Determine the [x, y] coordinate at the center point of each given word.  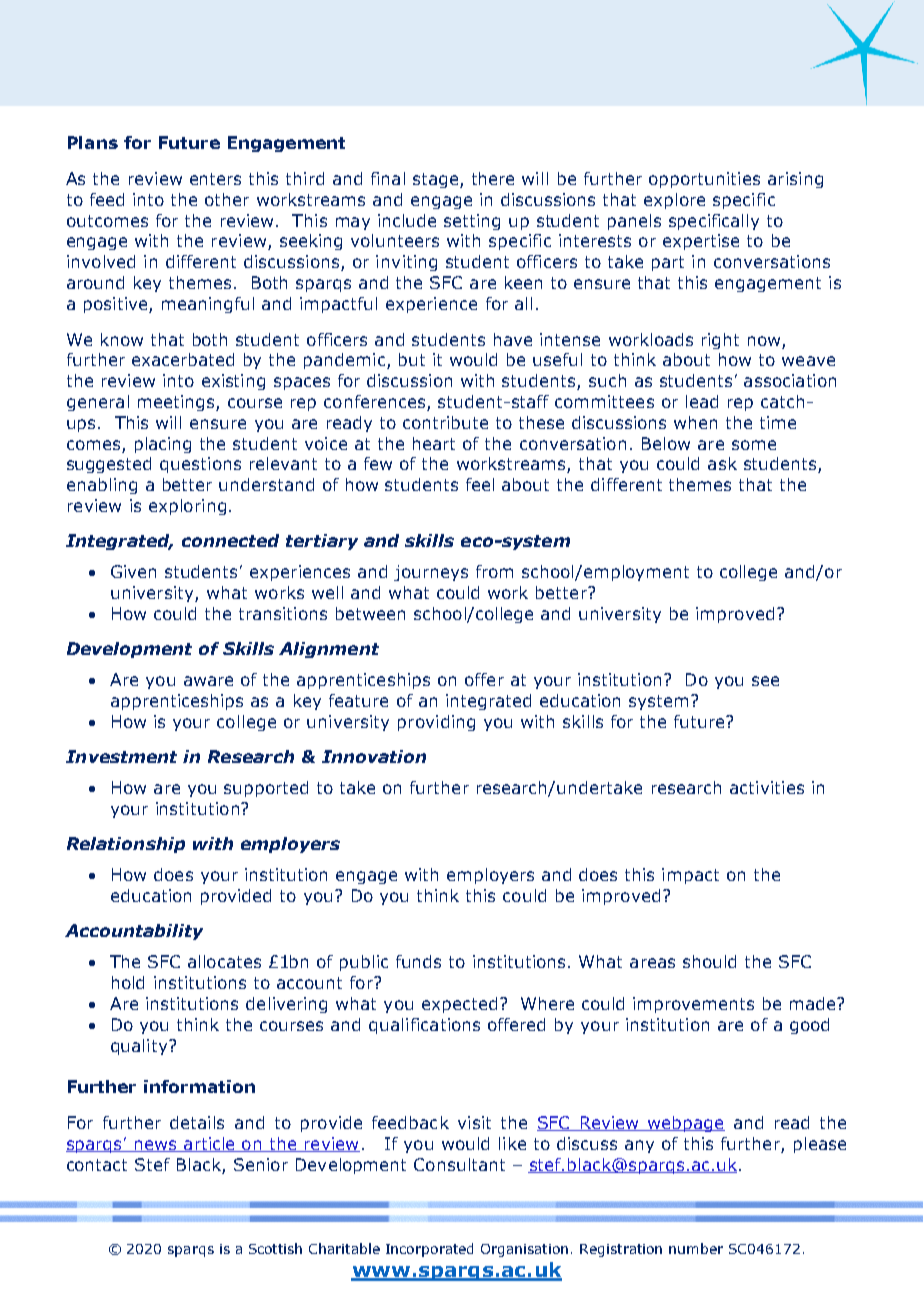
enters [215, 179]
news [155, 1146]
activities [767, 787]
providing [436, 723]
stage [437, 180]
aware [208, 681]
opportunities [704, 180]
